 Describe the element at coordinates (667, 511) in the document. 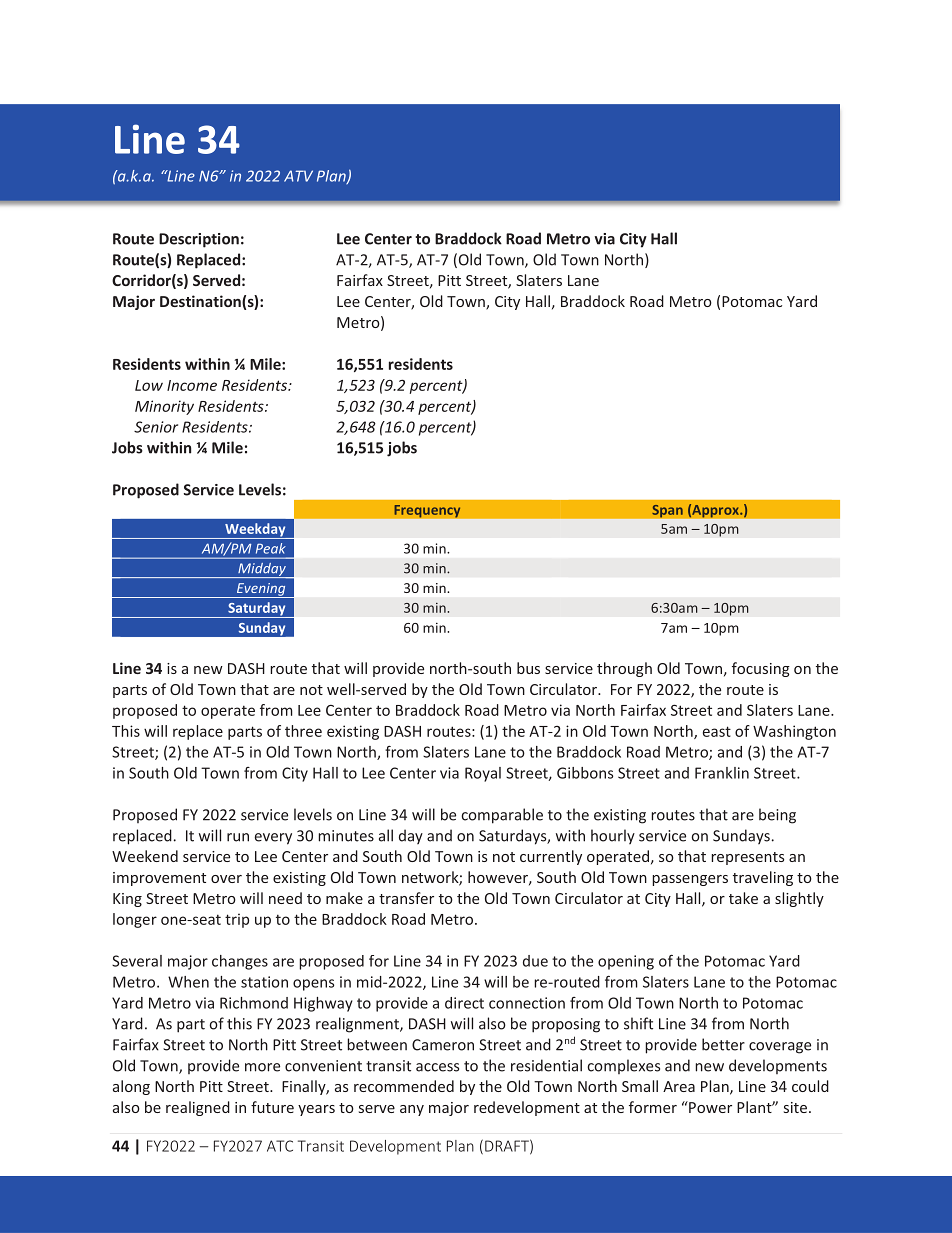

I see `Span` at that location.
